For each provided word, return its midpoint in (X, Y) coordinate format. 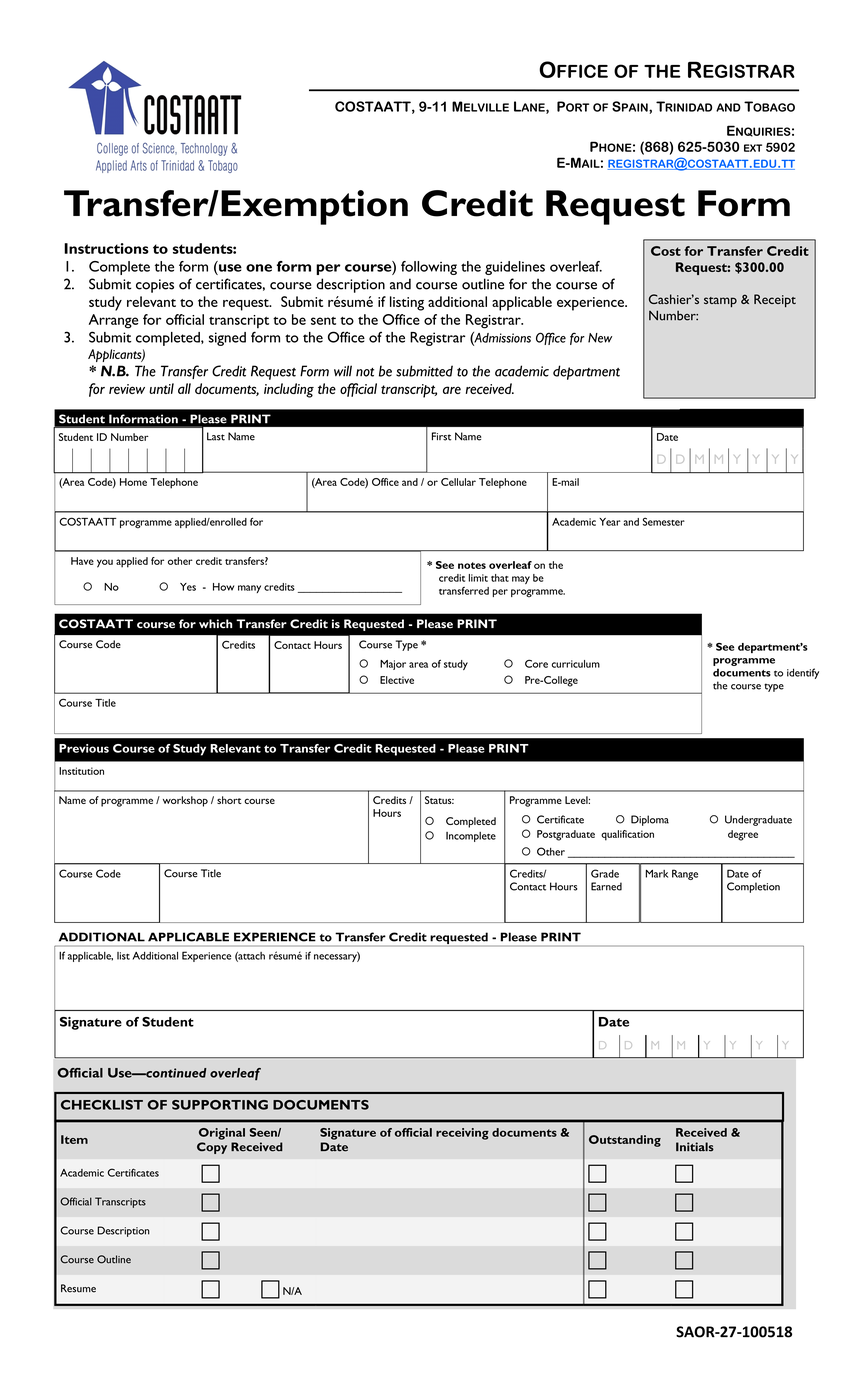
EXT (753, 148)
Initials (695, 1147)
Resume (78, 1288)
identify (803, 673)
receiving (462, 1134)
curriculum (576, 664)
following (429, 268)
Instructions (106, 248)
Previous (84, 748)
